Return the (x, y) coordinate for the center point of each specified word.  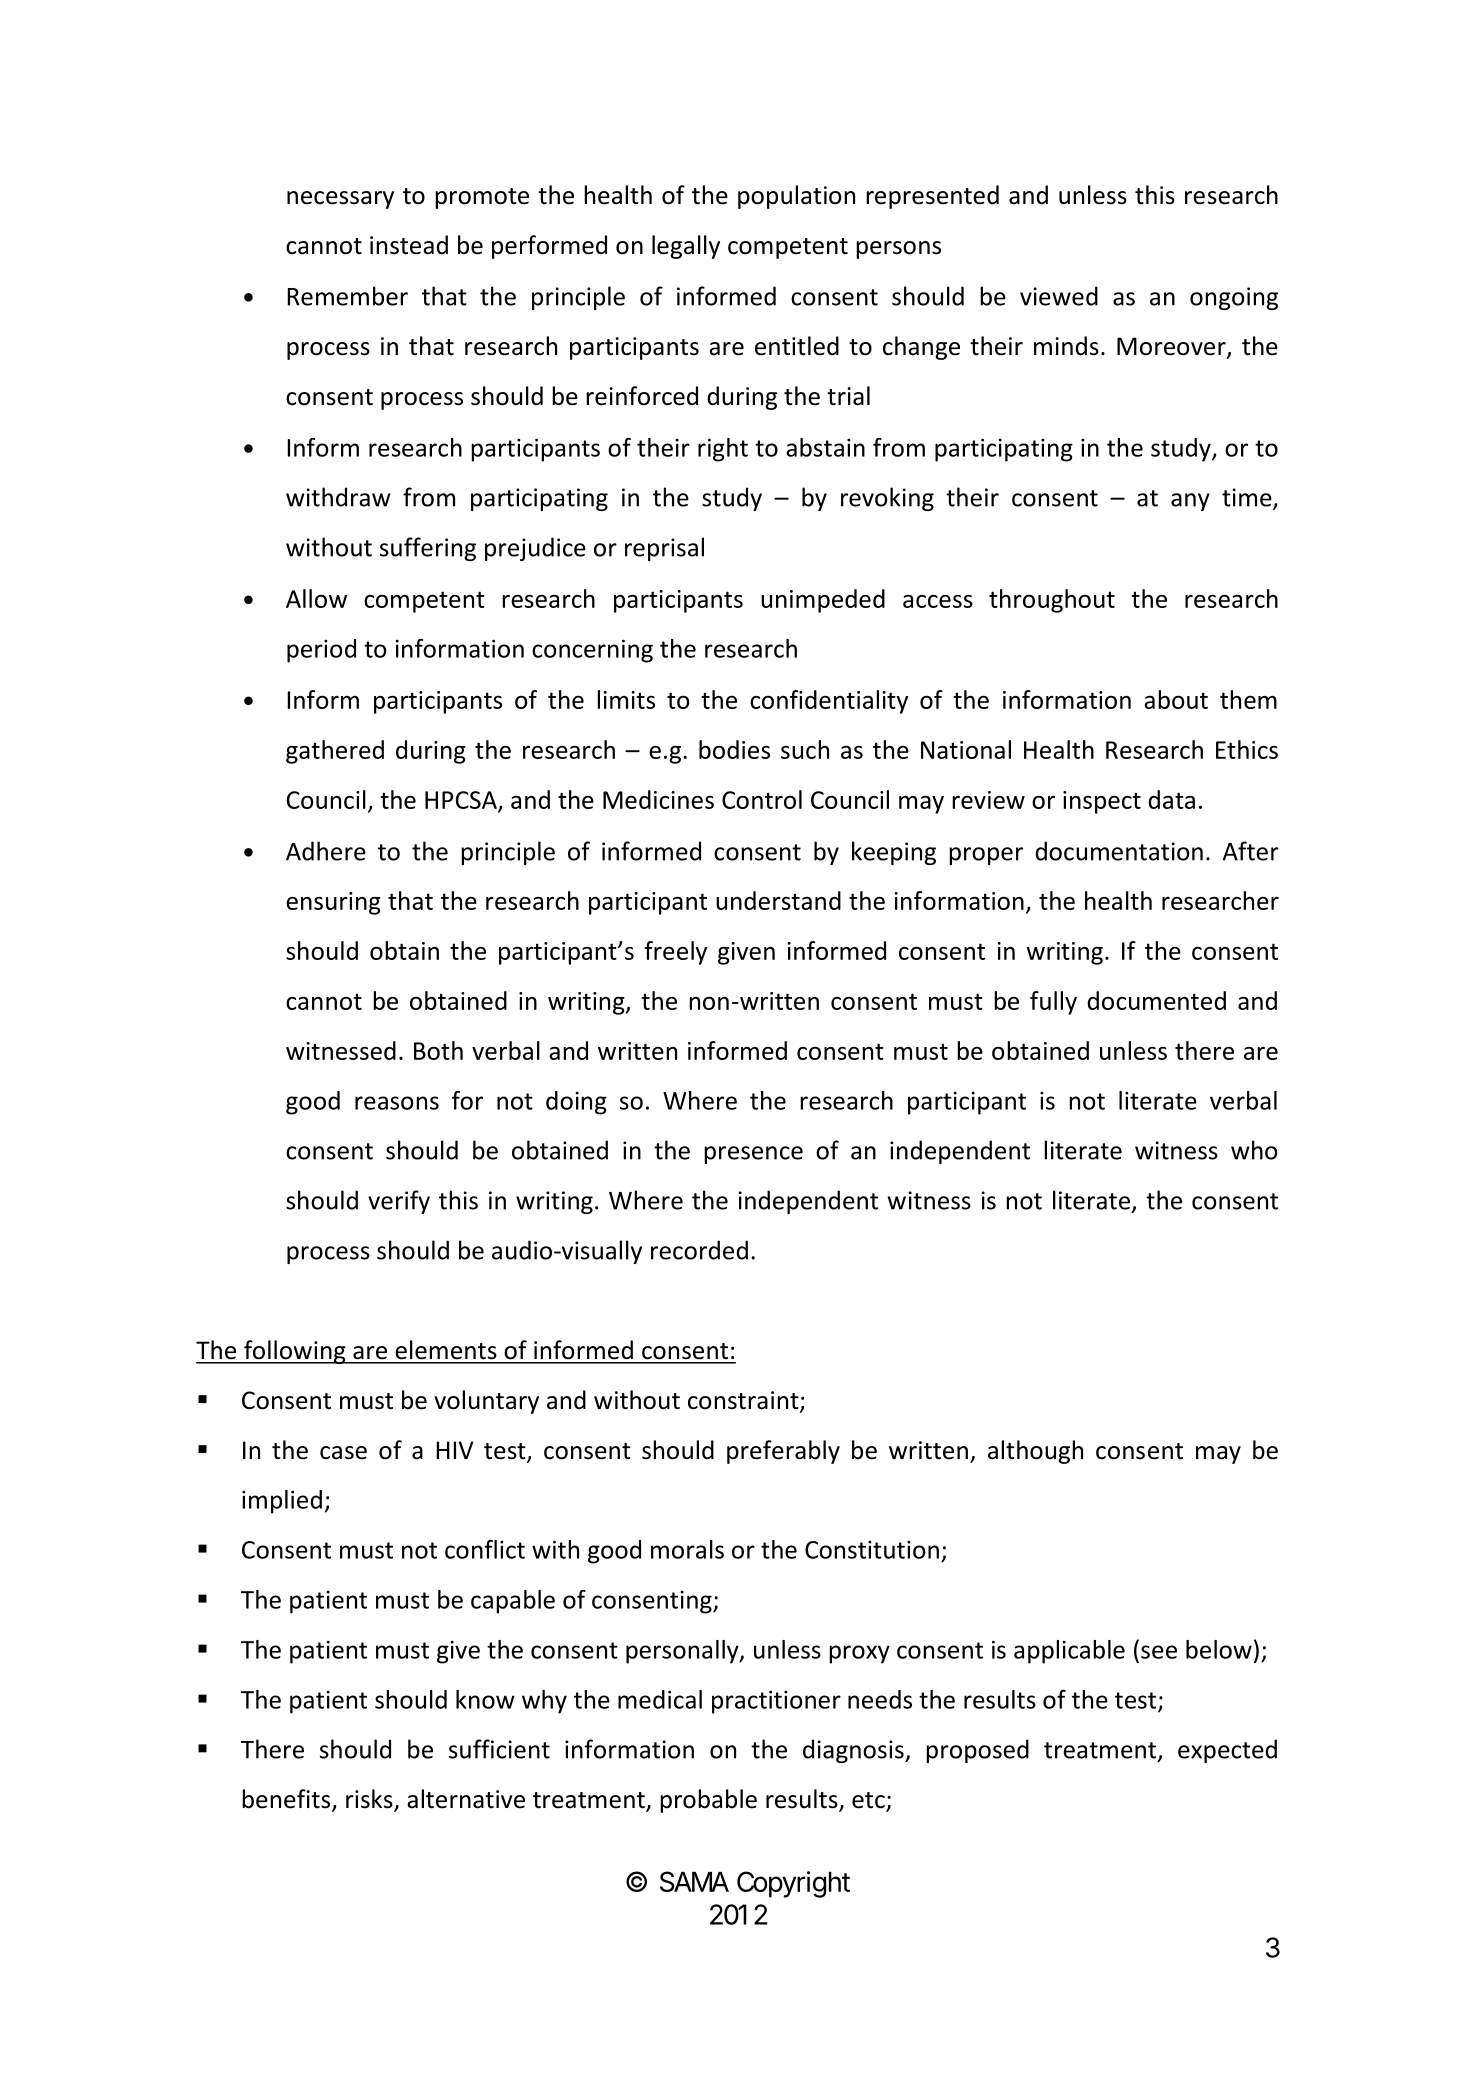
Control (762, 799)
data (1171, 799)
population (796, 197)
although (1035, 1452)
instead (409, 245)
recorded (699, 1250)
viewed (1059, 296)
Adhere (326, 851)
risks (370, 1800)
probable (708, 1801)
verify (399, 1202)
